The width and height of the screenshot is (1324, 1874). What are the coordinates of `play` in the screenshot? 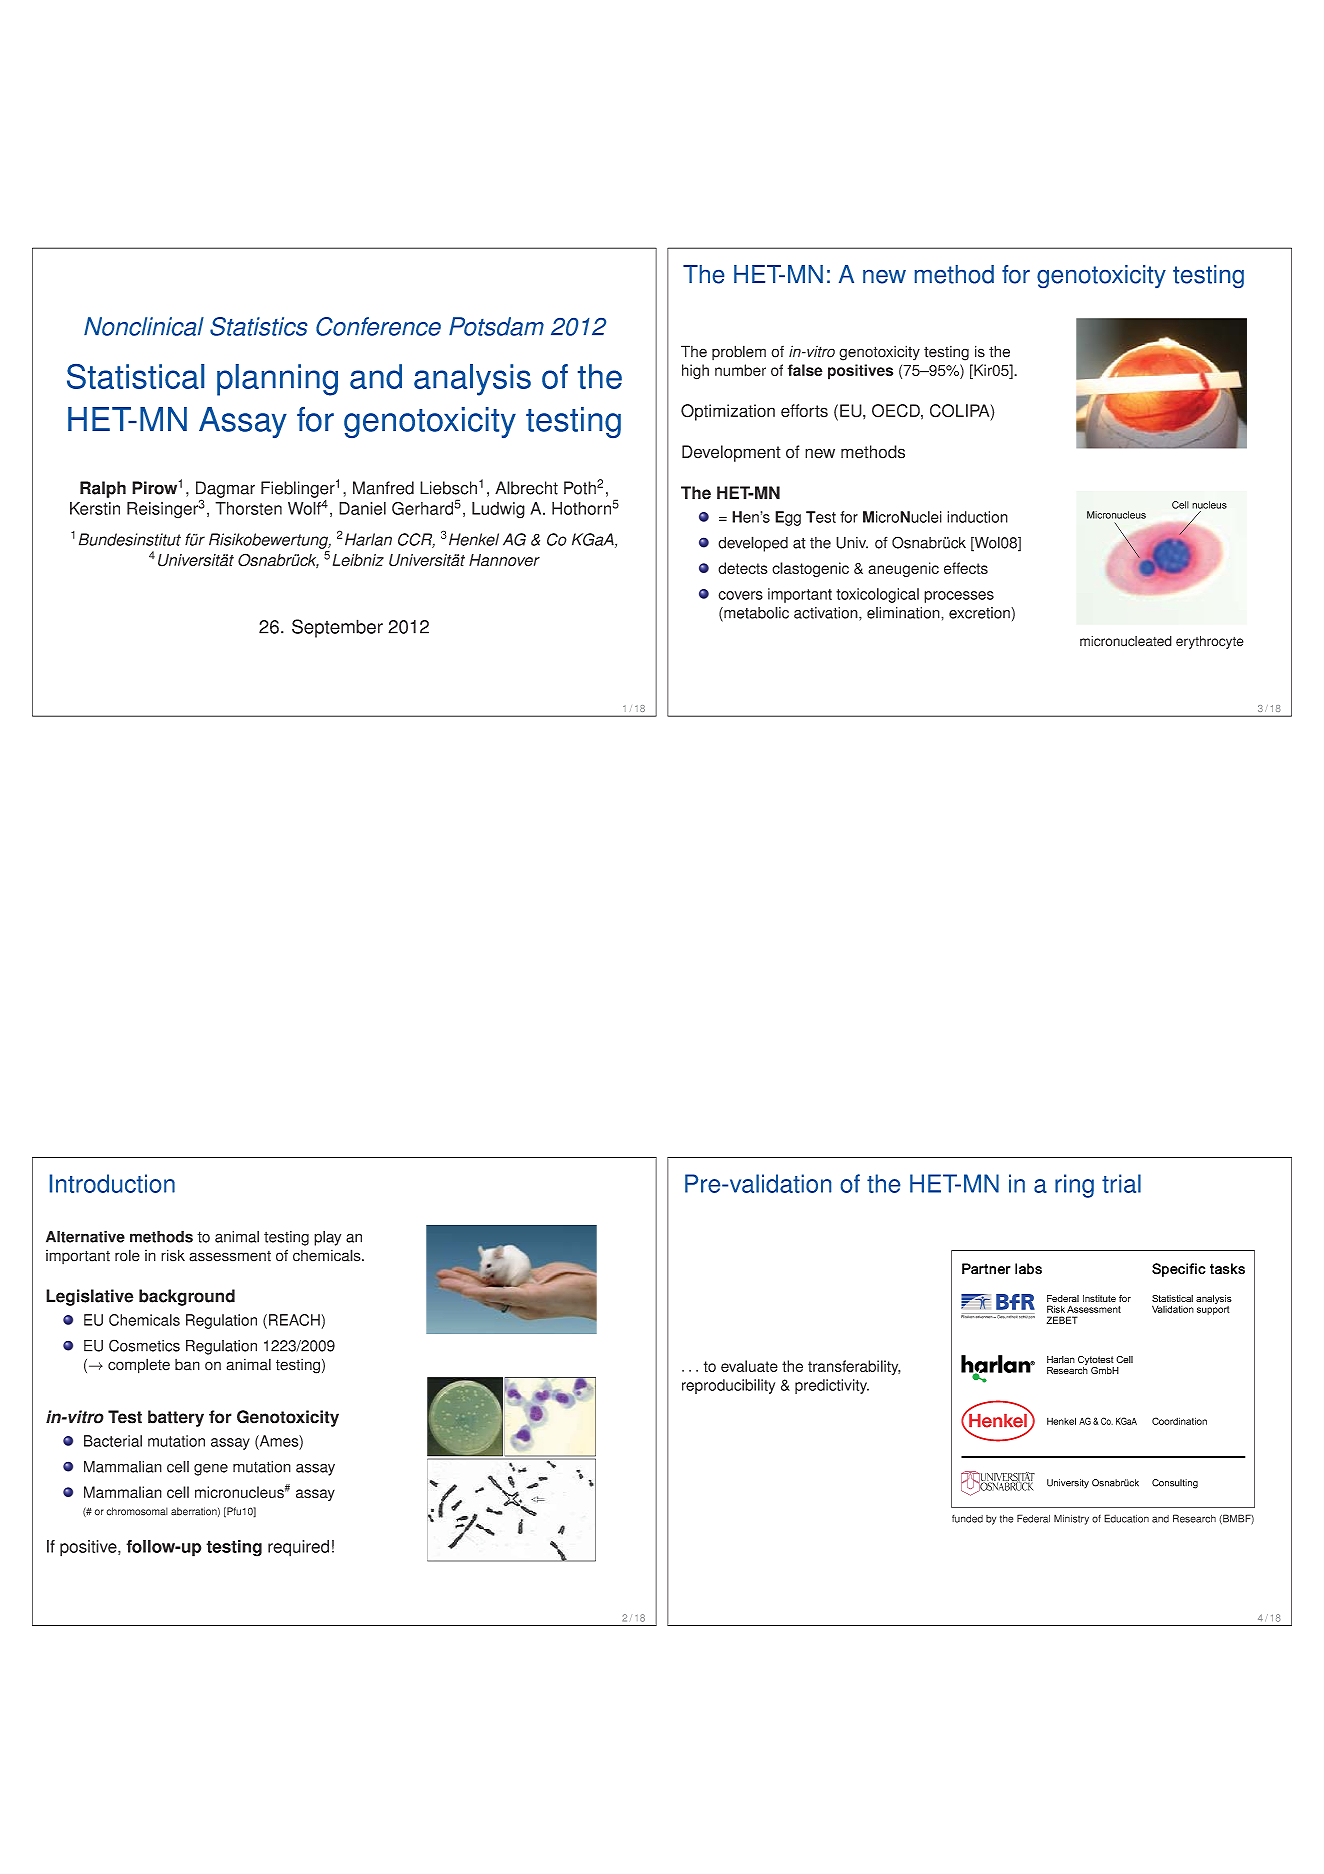 It's located at (327, 1238).
